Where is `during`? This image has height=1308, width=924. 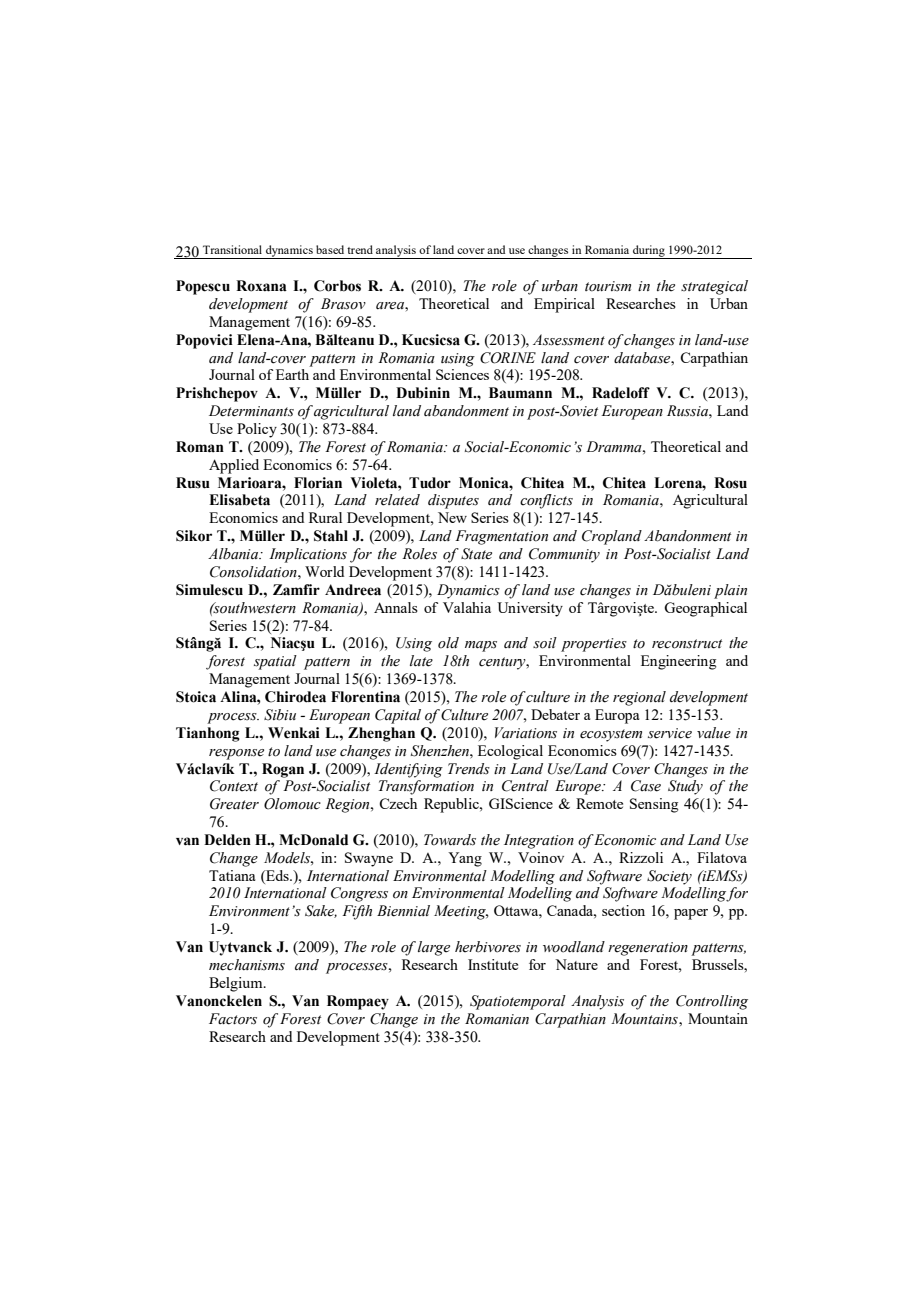 during is located at coordinates (649, 252).
